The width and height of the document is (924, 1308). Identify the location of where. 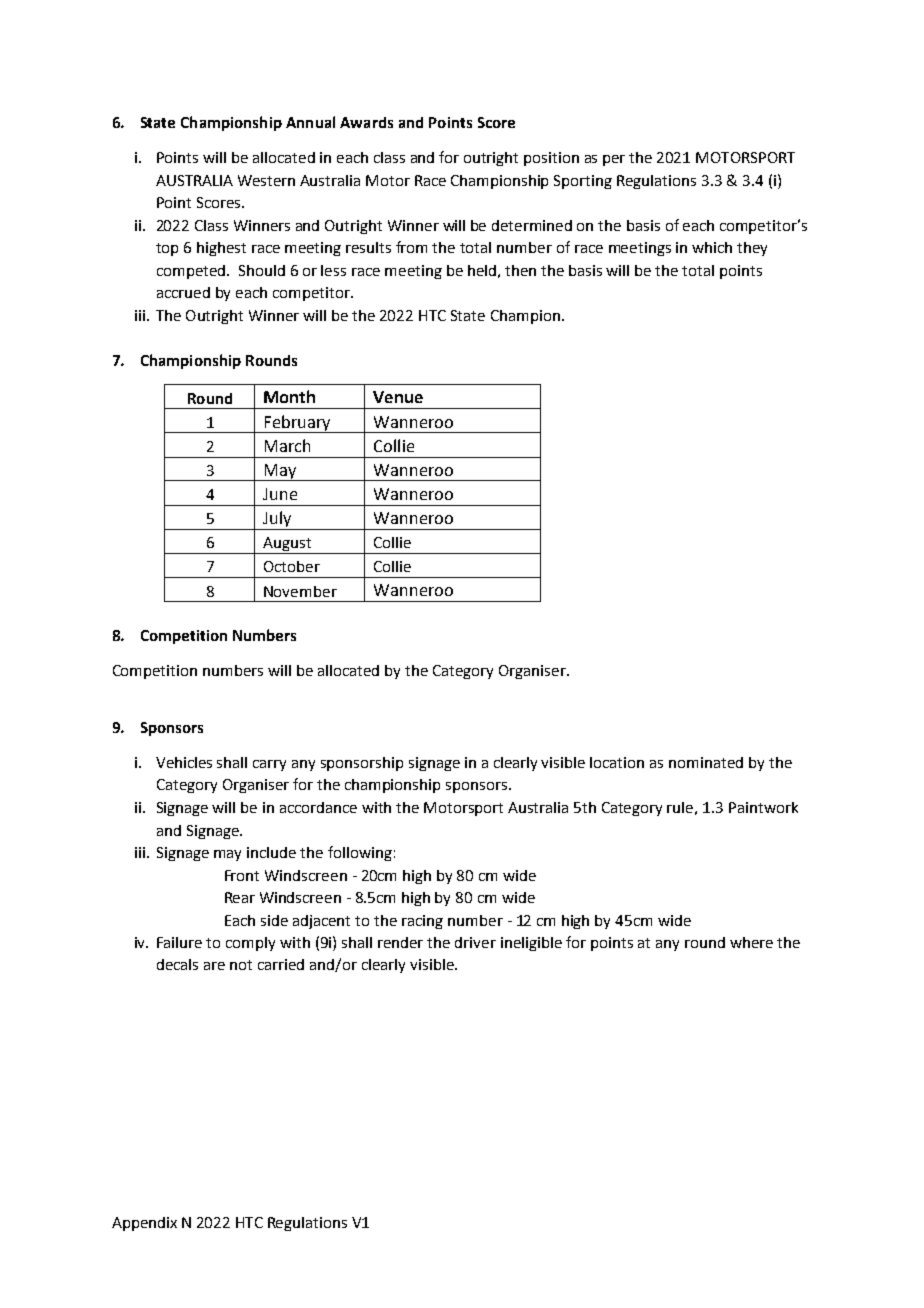
(751, 942).
